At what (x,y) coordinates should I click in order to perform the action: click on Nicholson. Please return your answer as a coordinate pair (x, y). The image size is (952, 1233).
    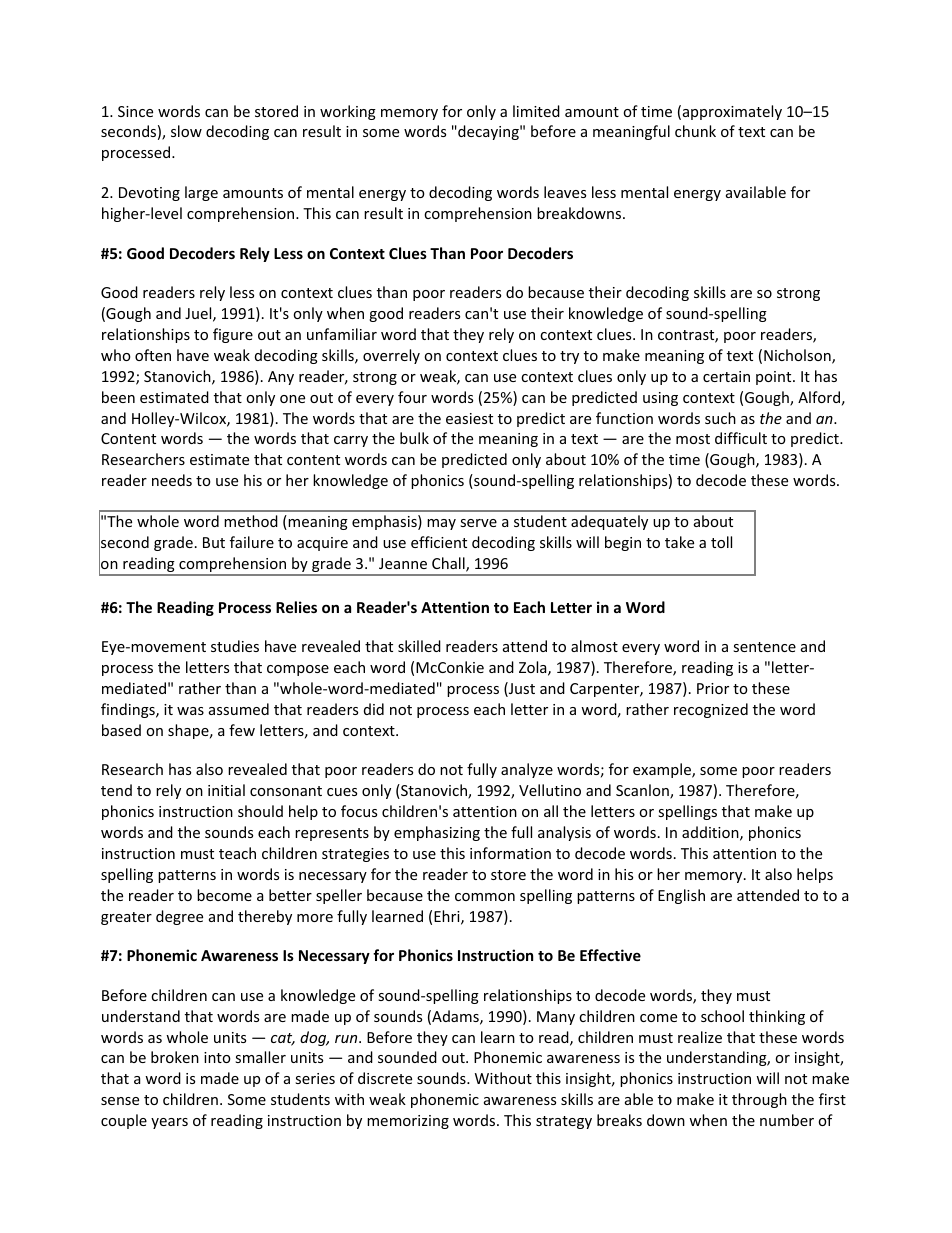
    Looking at the image, I should click on (798, 356).
